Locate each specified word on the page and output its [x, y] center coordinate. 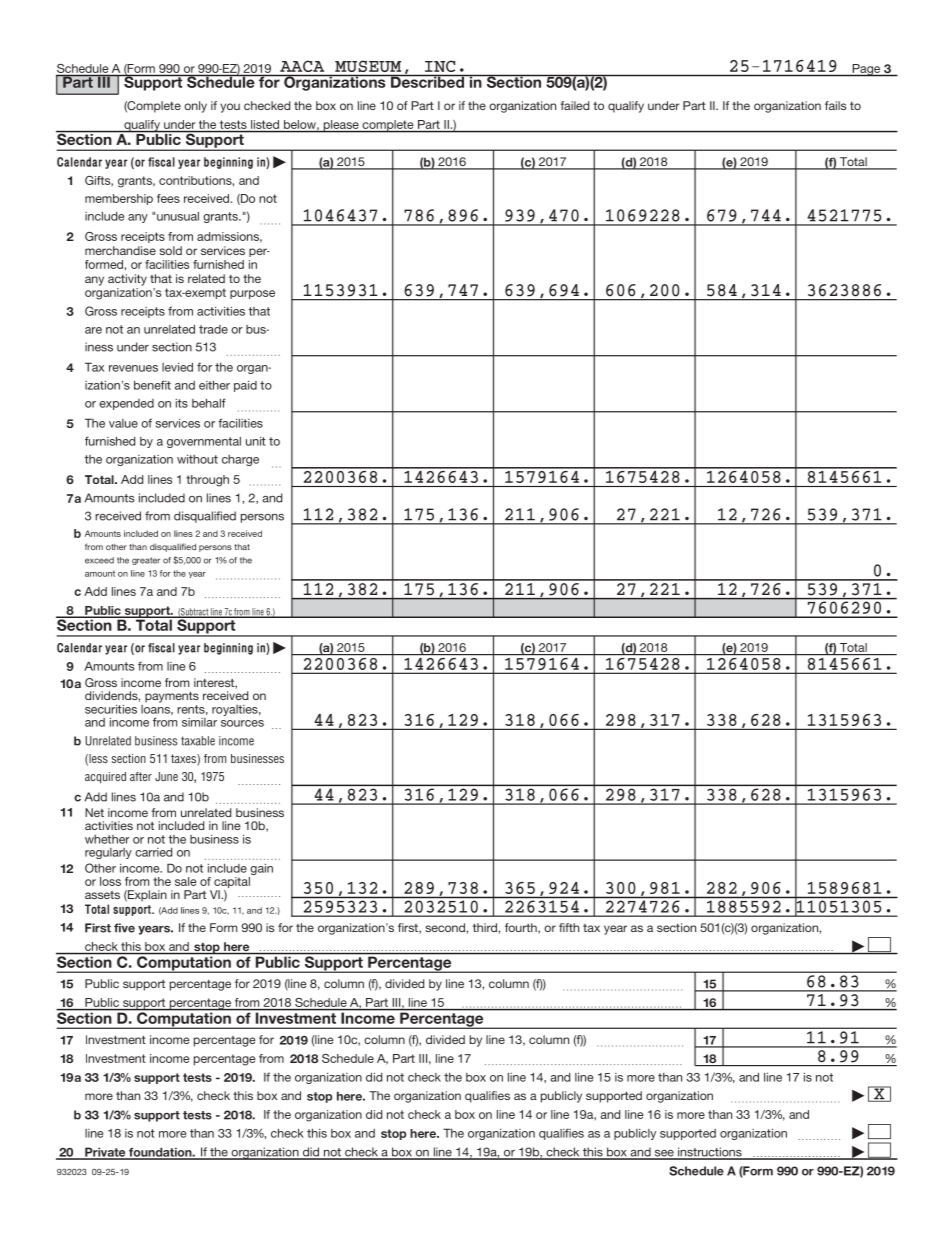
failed [574, 105]
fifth [569, 927]
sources [242, 723]
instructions [710, 1153]
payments [172, 697]
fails [835, 105]
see [664, 1154]
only [195, 107]
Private [105, 1153]
